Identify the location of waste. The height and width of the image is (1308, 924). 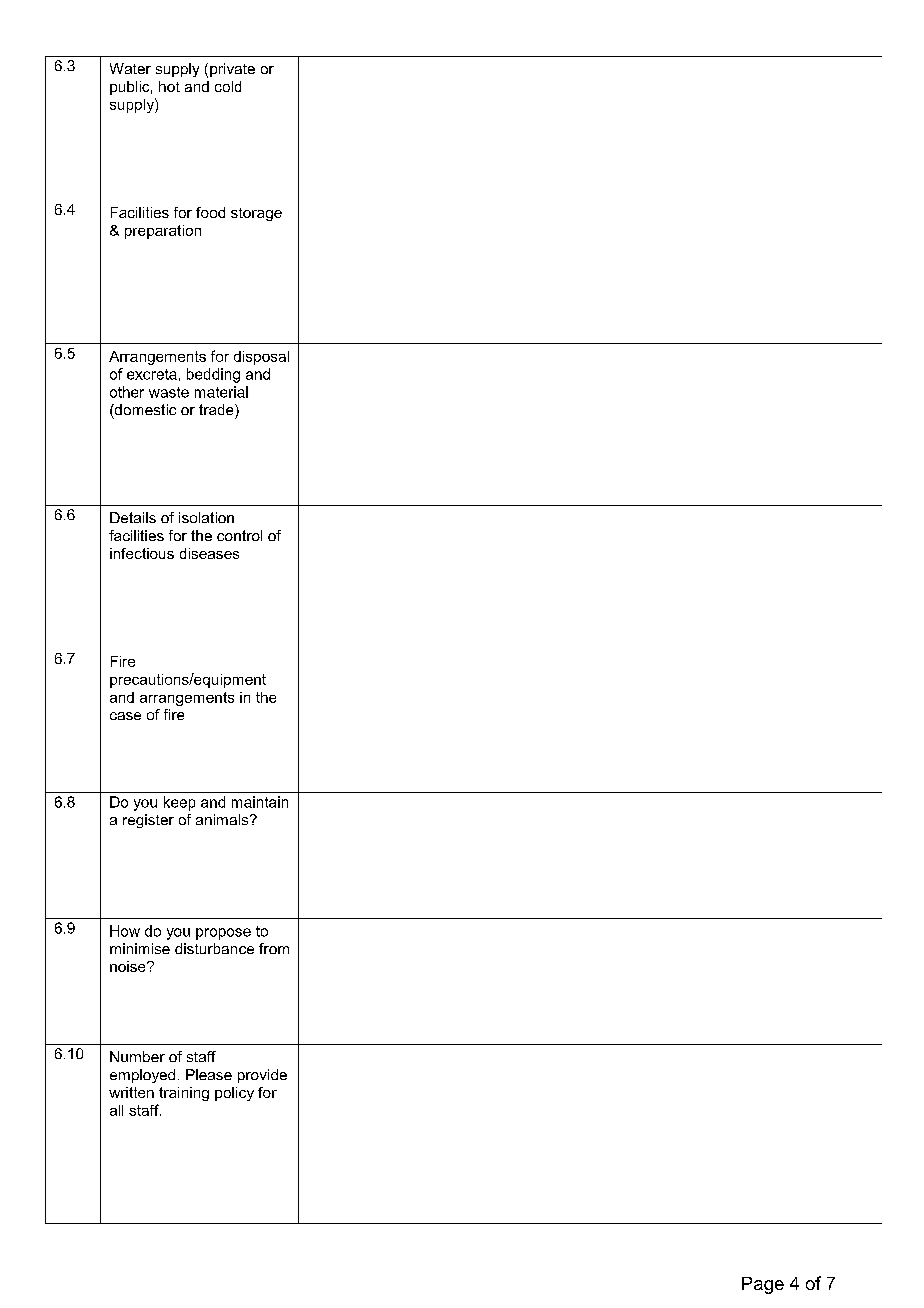
(169, 392).
